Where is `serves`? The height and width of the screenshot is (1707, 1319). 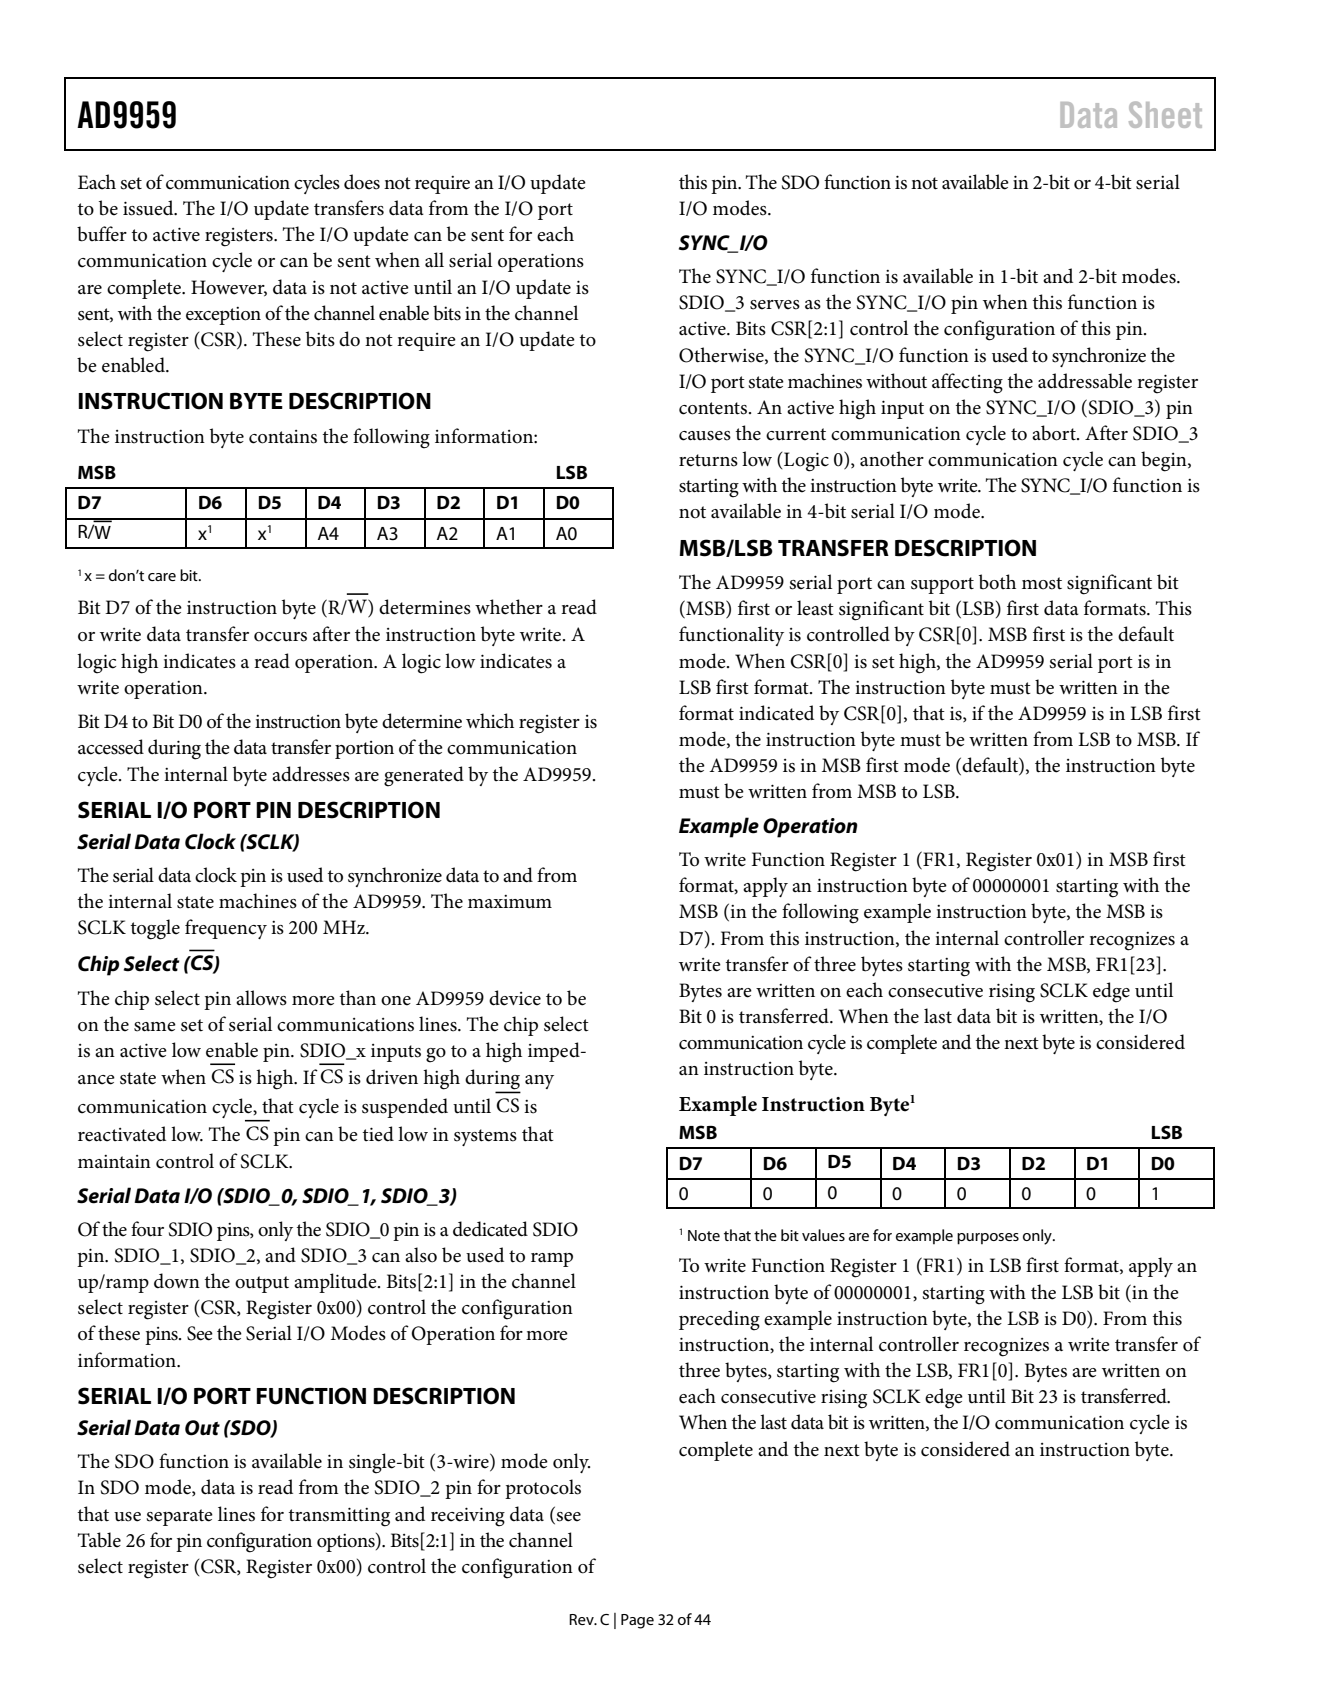 serves is located at coordinates (775, 305).
